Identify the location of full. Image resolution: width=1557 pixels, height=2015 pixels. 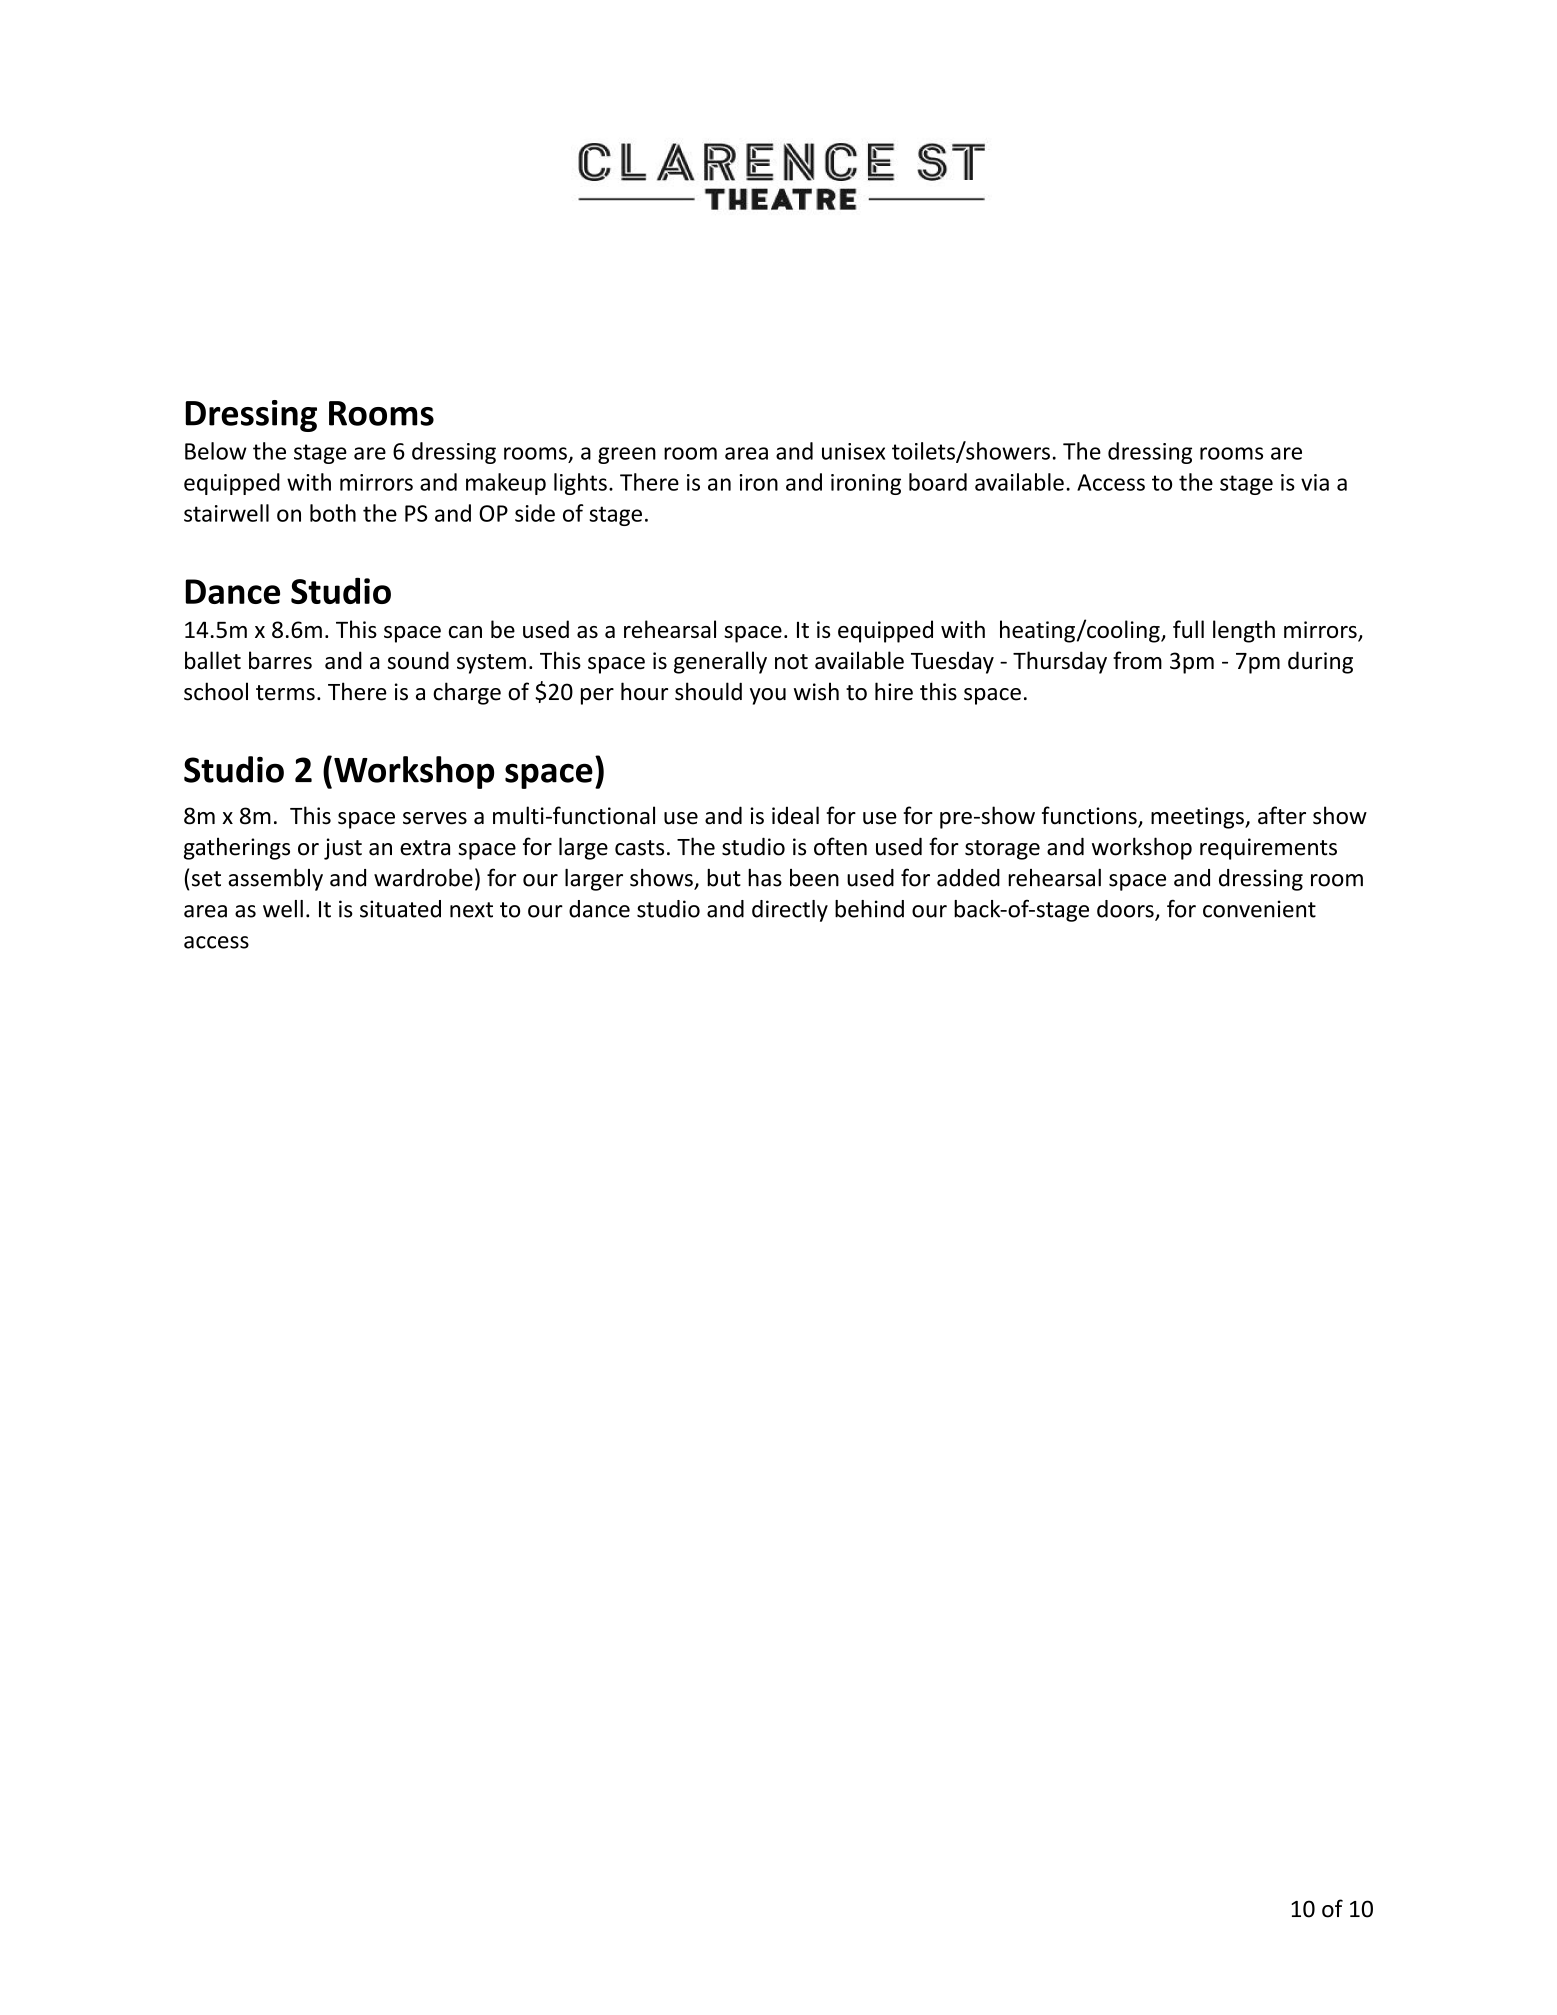
(1188, 629).
